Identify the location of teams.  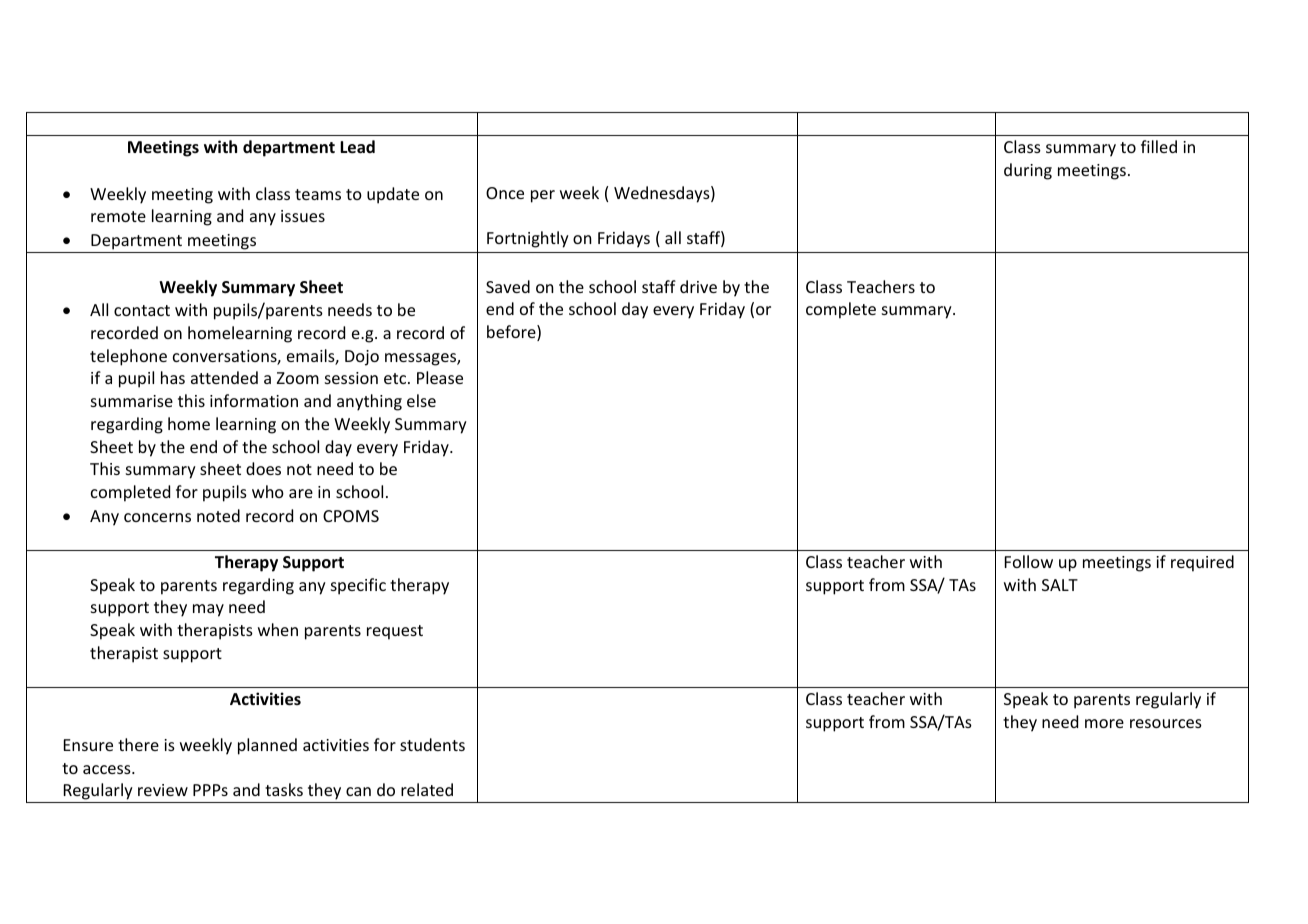
(318, 194).
